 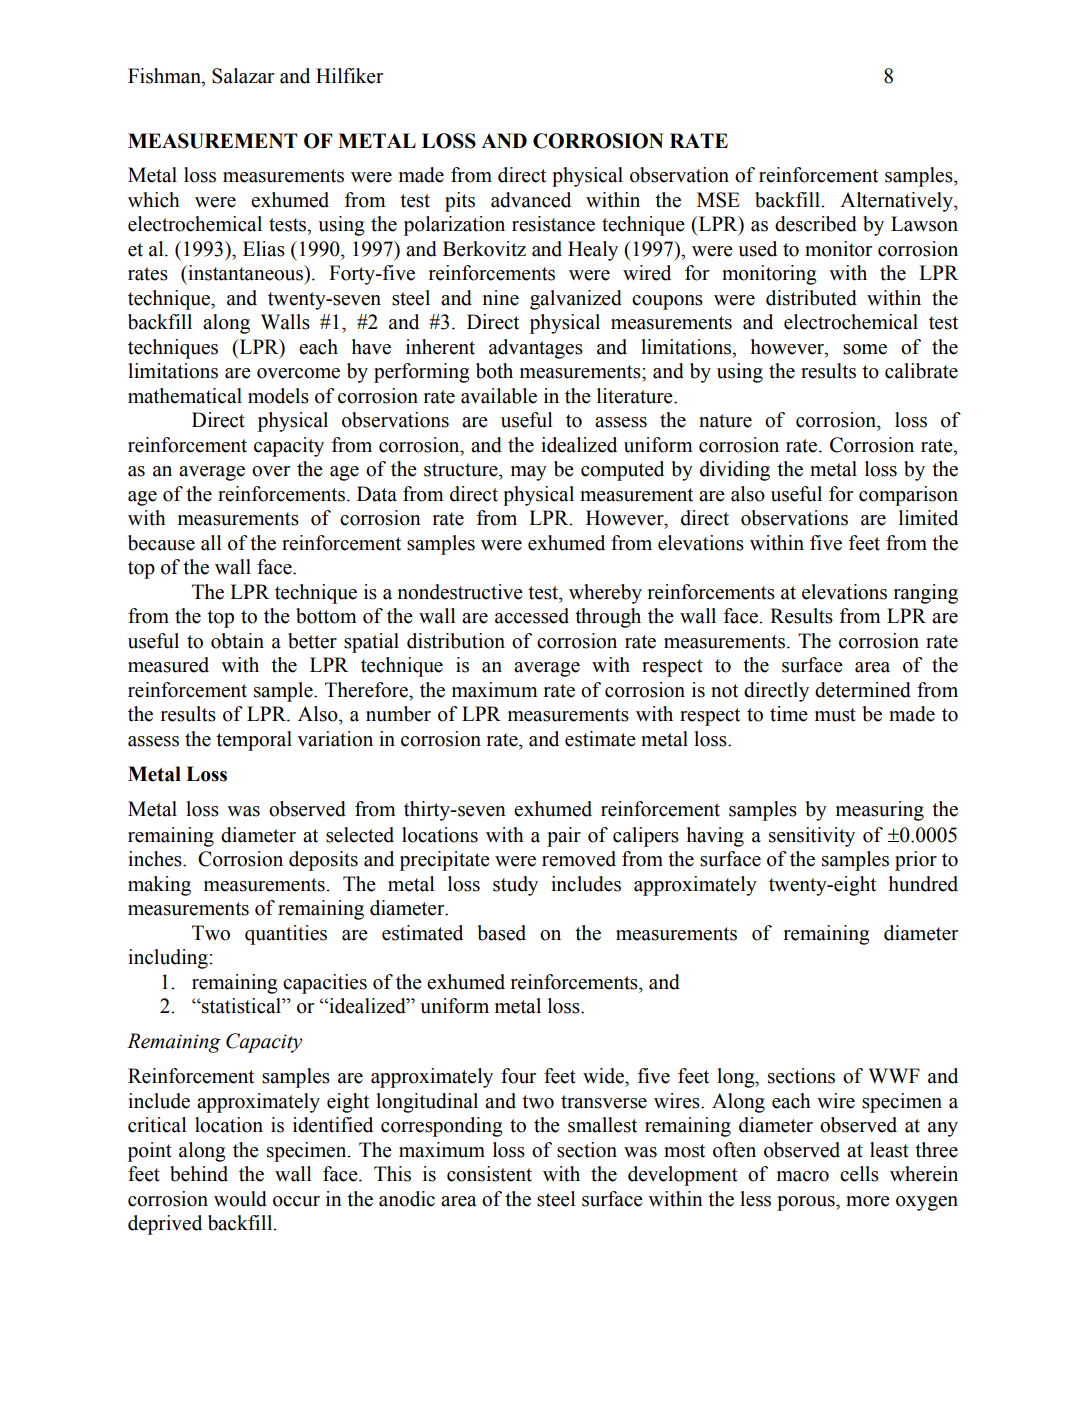 What do you see at coordinates (237, 641) in the screenshot?
I see `obtain` at bounding box center [237, 641].
